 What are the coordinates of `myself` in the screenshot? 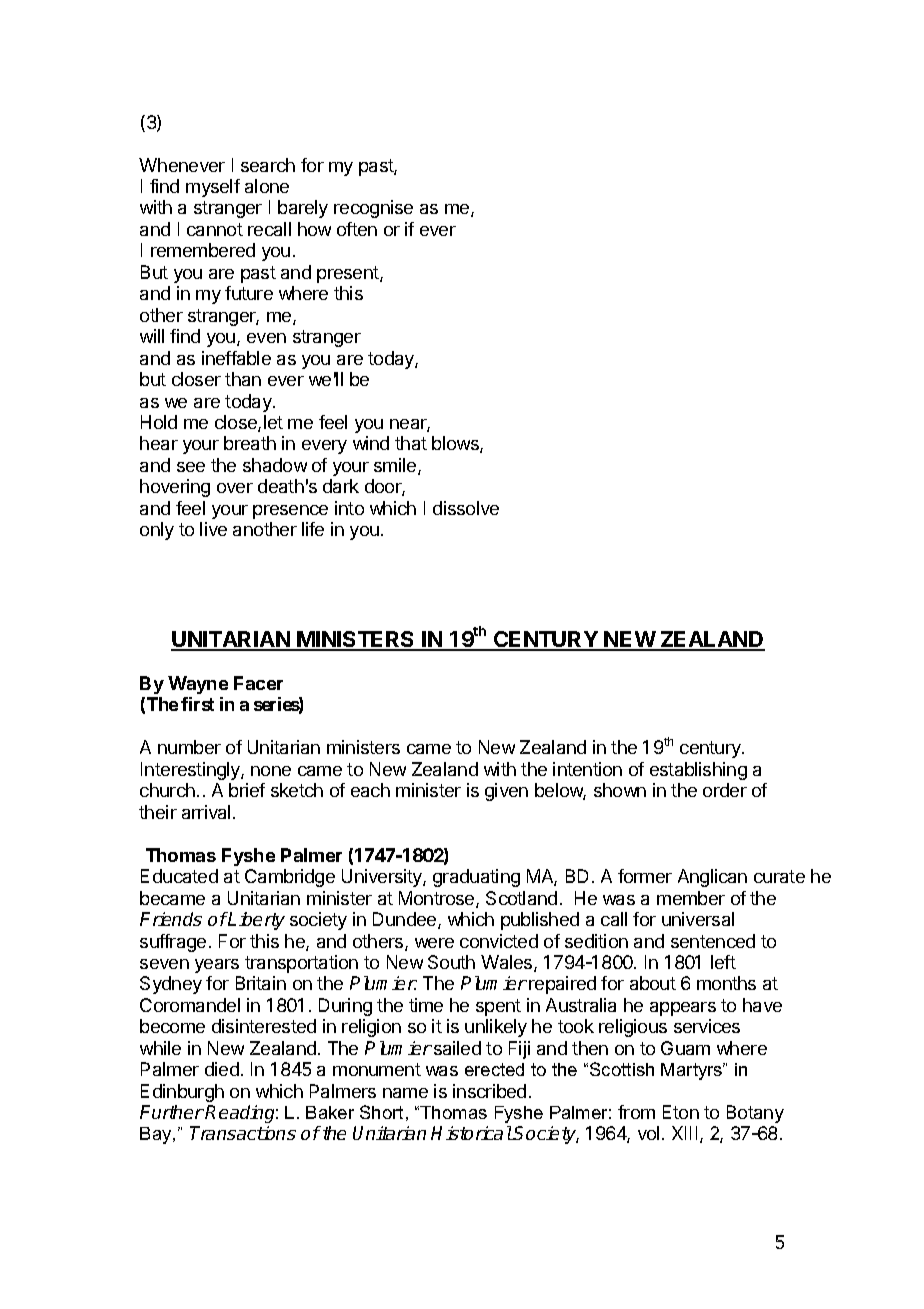 It's located at (213, 188).
